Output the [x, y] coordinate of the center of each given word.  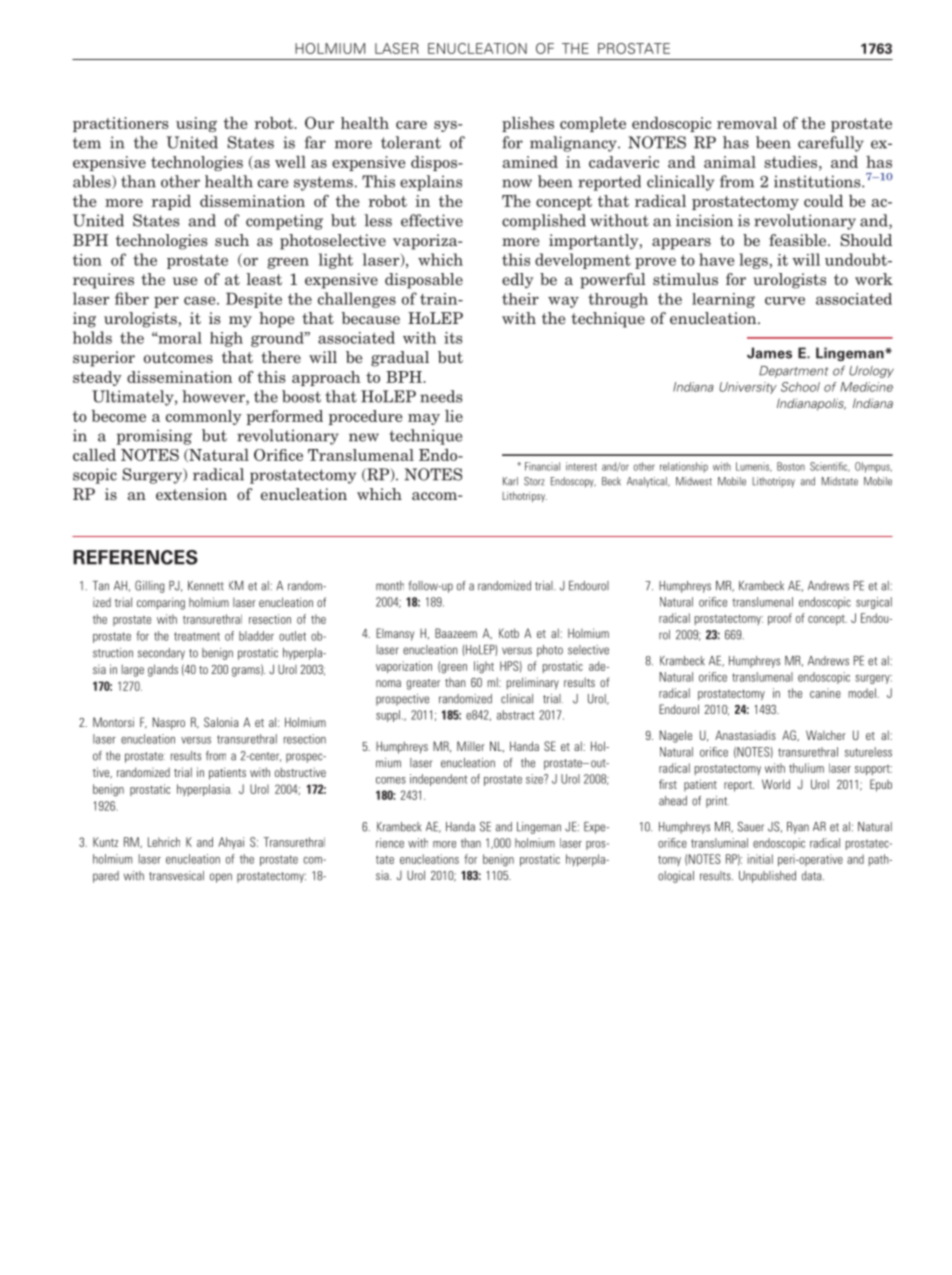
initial [760, 859]
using [196, 124]
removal [747, 123]
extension [191, 494]
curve [785, 301]
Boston [791, 466]
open [221, 878]
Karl [510, 481]
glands [163, 670]
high [226, 339]
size [535, 779]
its [453, 338]
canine [825, 693]
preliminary [533, 683]
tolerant [411, 142]
